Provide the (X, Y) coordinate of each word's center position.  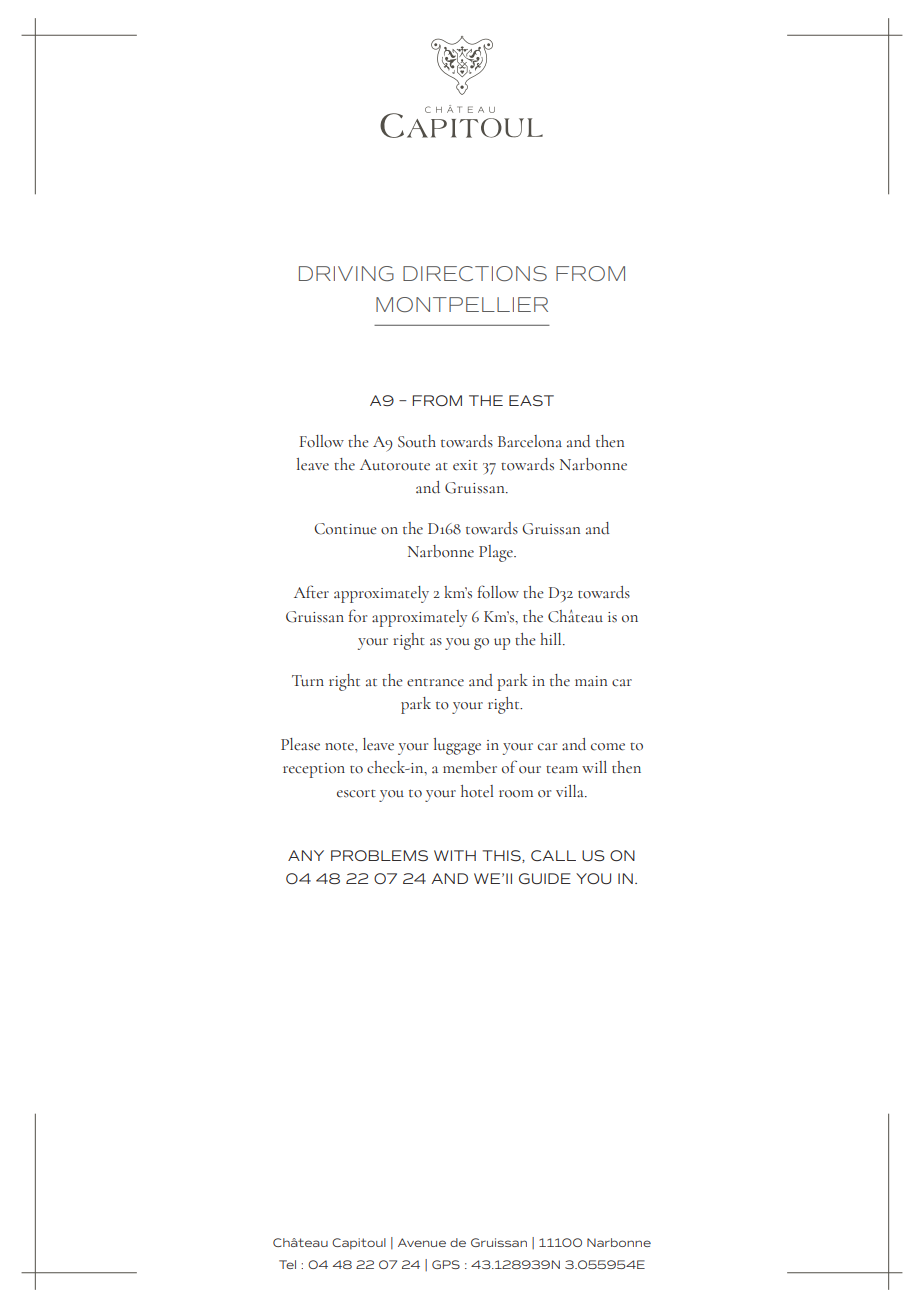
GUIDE (545, 878)
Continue (345, 529)
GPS (446, 1264)
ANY (306, 855)
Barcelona (530, 441)
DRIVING (346, 273)
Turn (308, 681)
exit (465, 465)
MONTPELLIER (462, 304)
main (591, 681)
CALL (553, 855)
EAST (531, 400)
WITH (455, 855)
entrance (435, 683)
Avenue (422, 1242)
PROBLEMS (379, 855)
